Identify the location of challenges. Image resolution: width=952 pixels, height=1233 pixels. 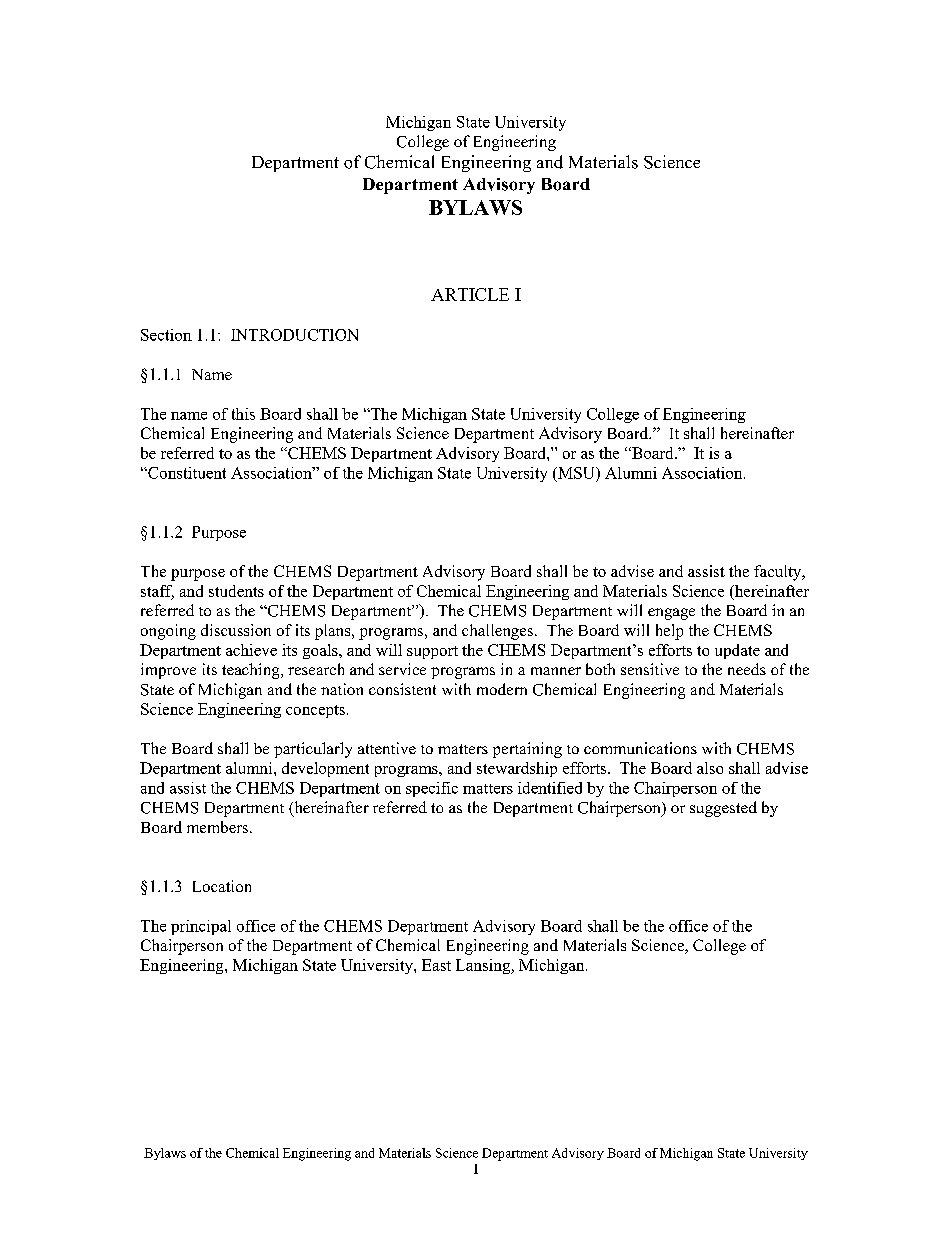
(497, 632).
